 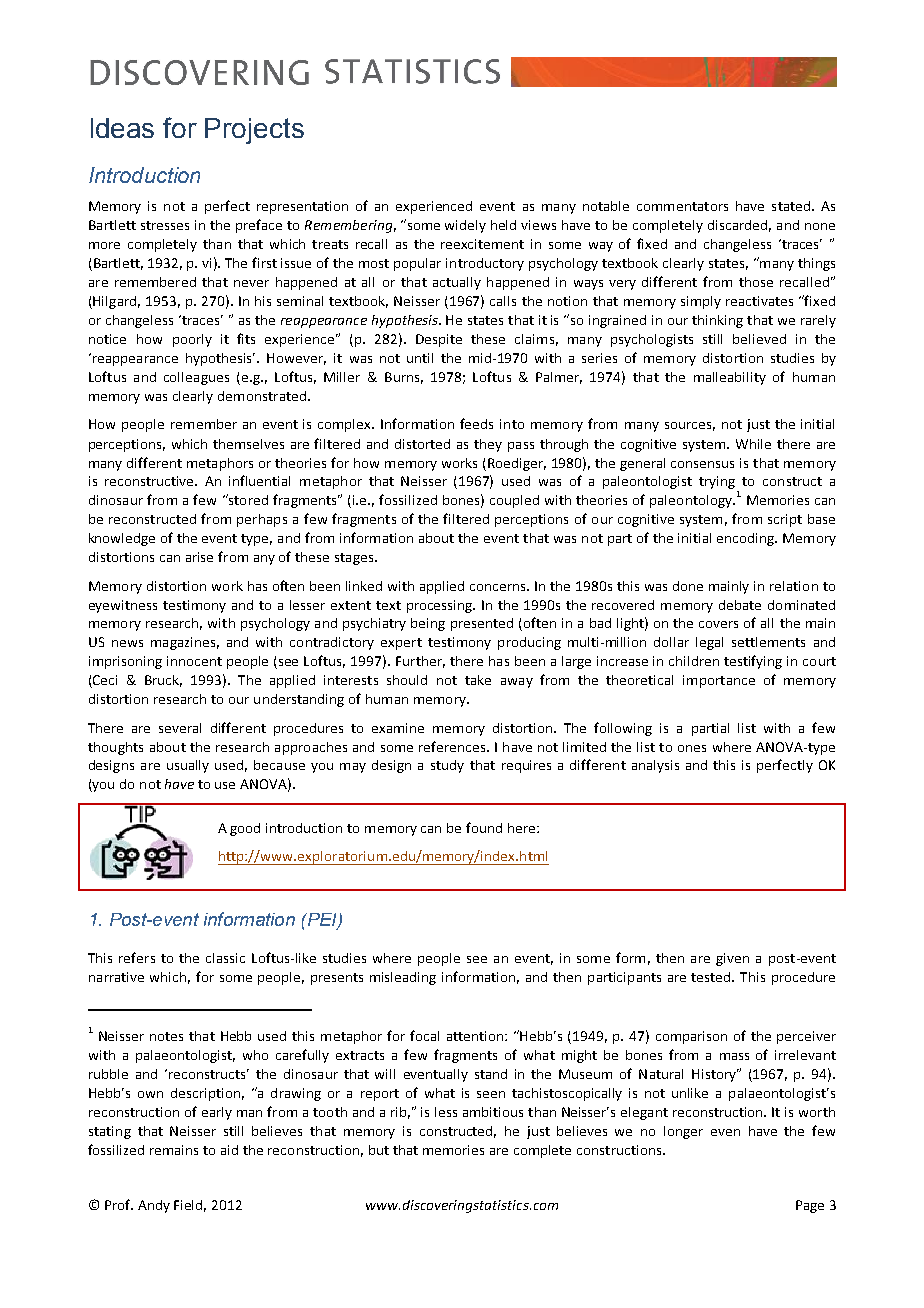 I want to click on until, so click(x=420, y=358).
